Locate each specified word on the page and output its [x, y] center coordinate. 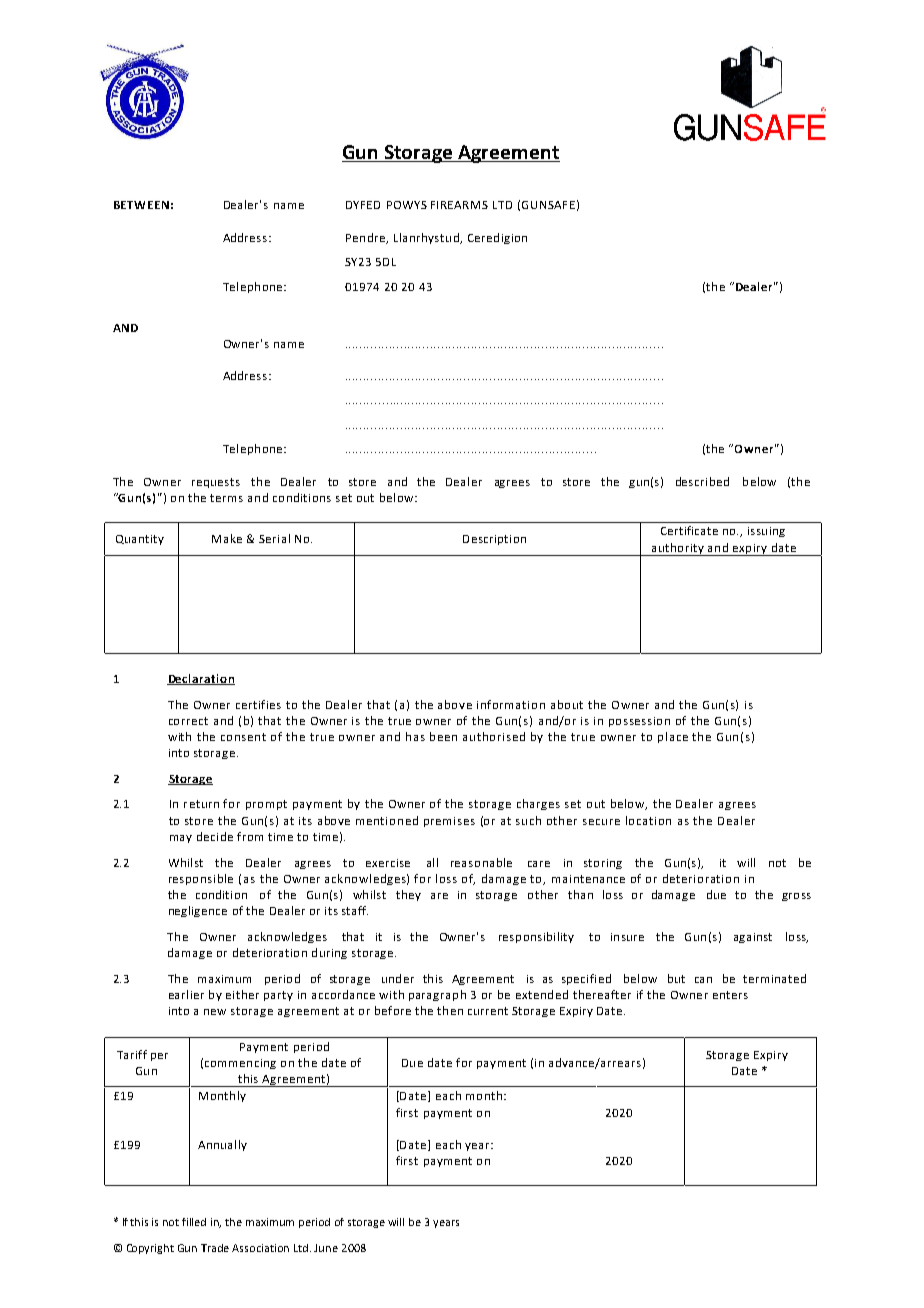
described [702, 481]
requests [216, 483]
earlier [186, 994]
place [673, 737]
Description [494, 540]
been [443, 736]
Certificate [689, 530]
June [326, 1248]
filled [194, 1222]
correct [188, 721]
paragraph [437, 995]
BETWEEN [141, 205]
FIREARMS [459, 205]
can [703, 980]
